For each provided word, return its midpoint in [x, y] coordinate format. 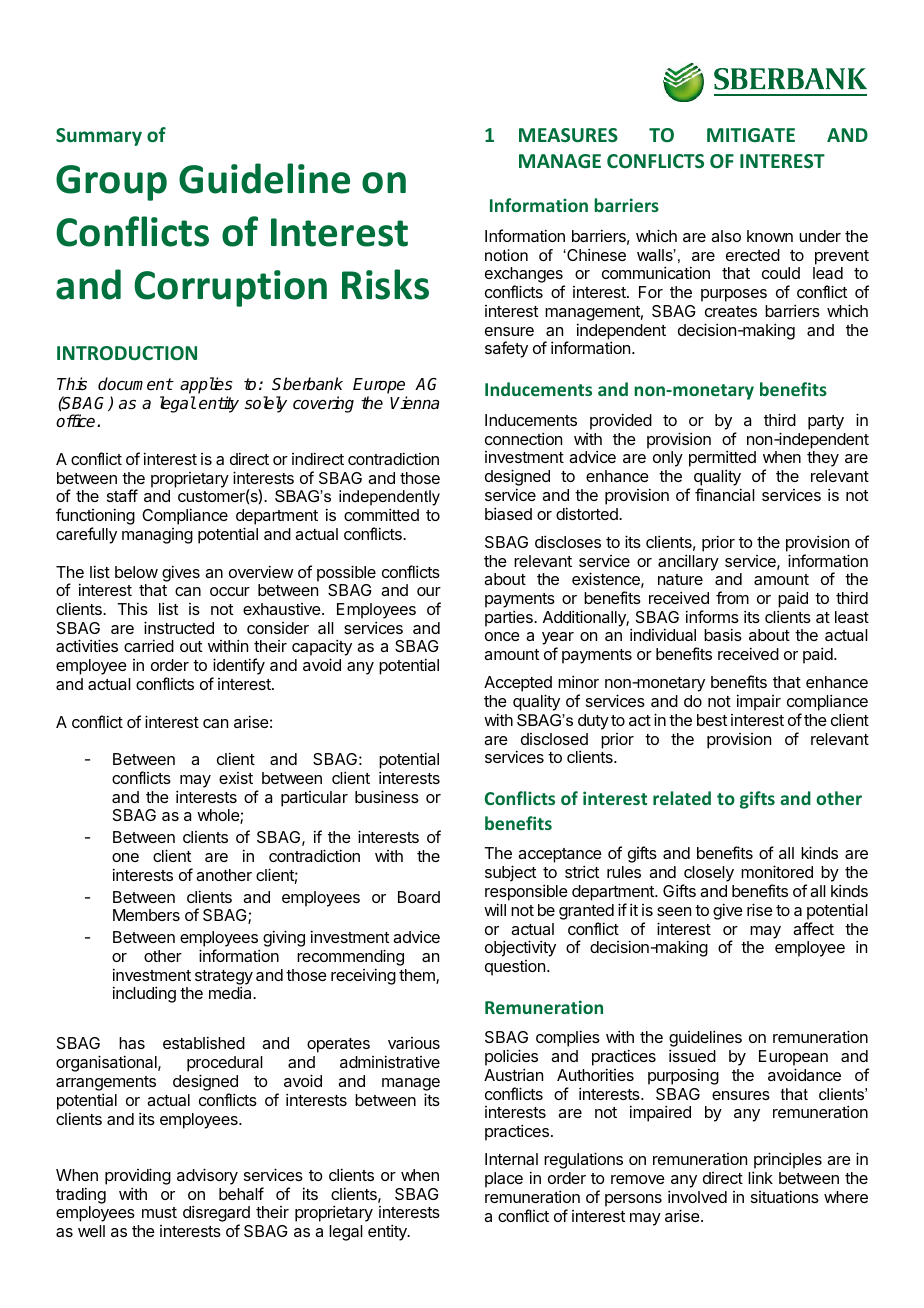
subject [510, 873]
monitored [777, 871]
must [159, 1212]
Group [111, 183]
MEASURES [568, 135]
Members [146, 915]
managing [157, 536]
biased [508, 513]
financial [725, 494]
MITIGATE [751, 135]
